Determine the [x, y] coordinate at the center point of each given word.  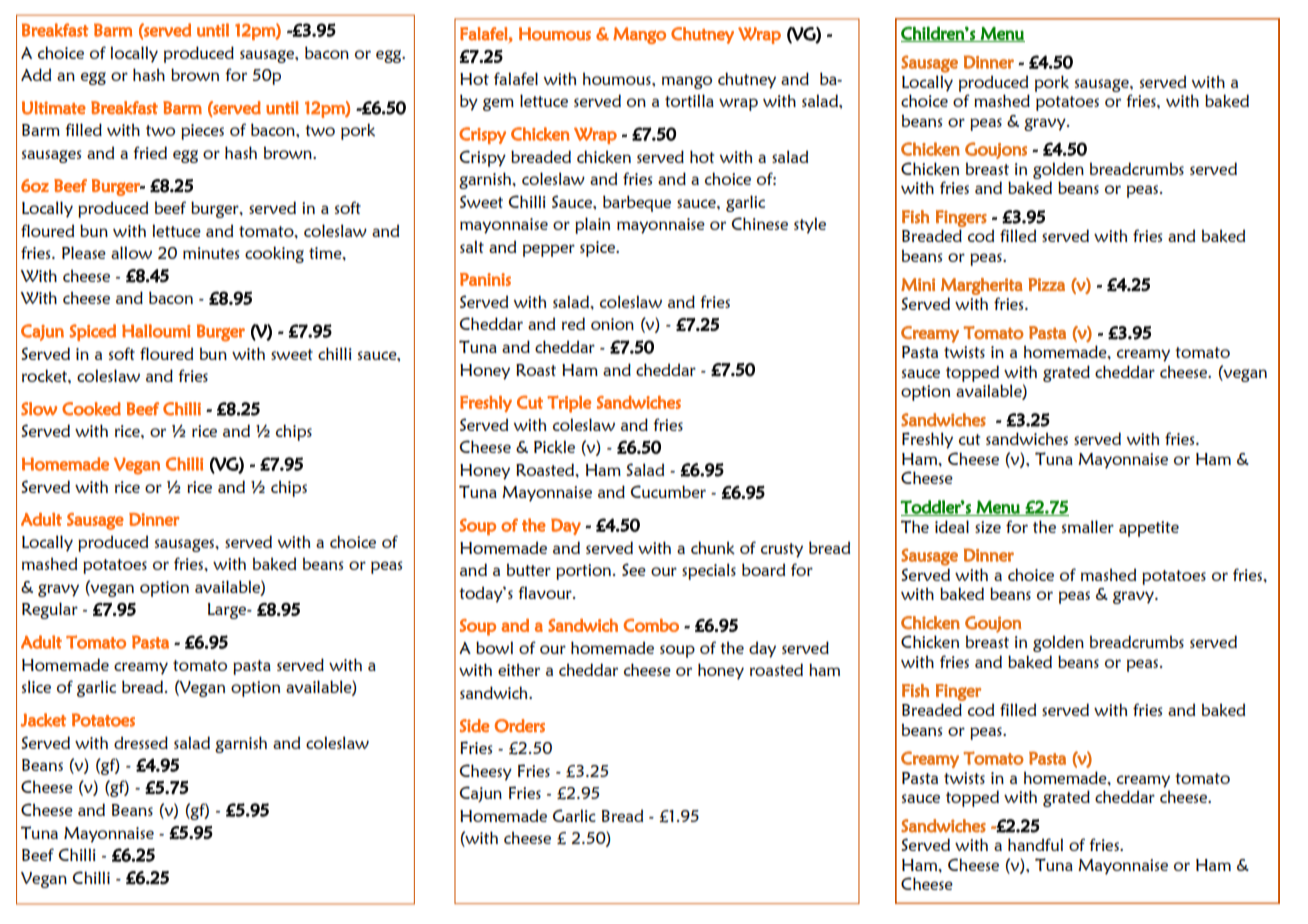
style [810, 225]
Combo [651, 625]
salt [472, 246]
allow [131, 252]
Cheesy [485, 772]
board [763, 569]
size [988, 527]
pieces [202, 132]
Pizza [1046, 284]
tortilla [689, 100]
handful [1035, 844]
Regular [50, 610]
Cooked [91, 409]
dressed [141, 742]
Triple [569, 404]
